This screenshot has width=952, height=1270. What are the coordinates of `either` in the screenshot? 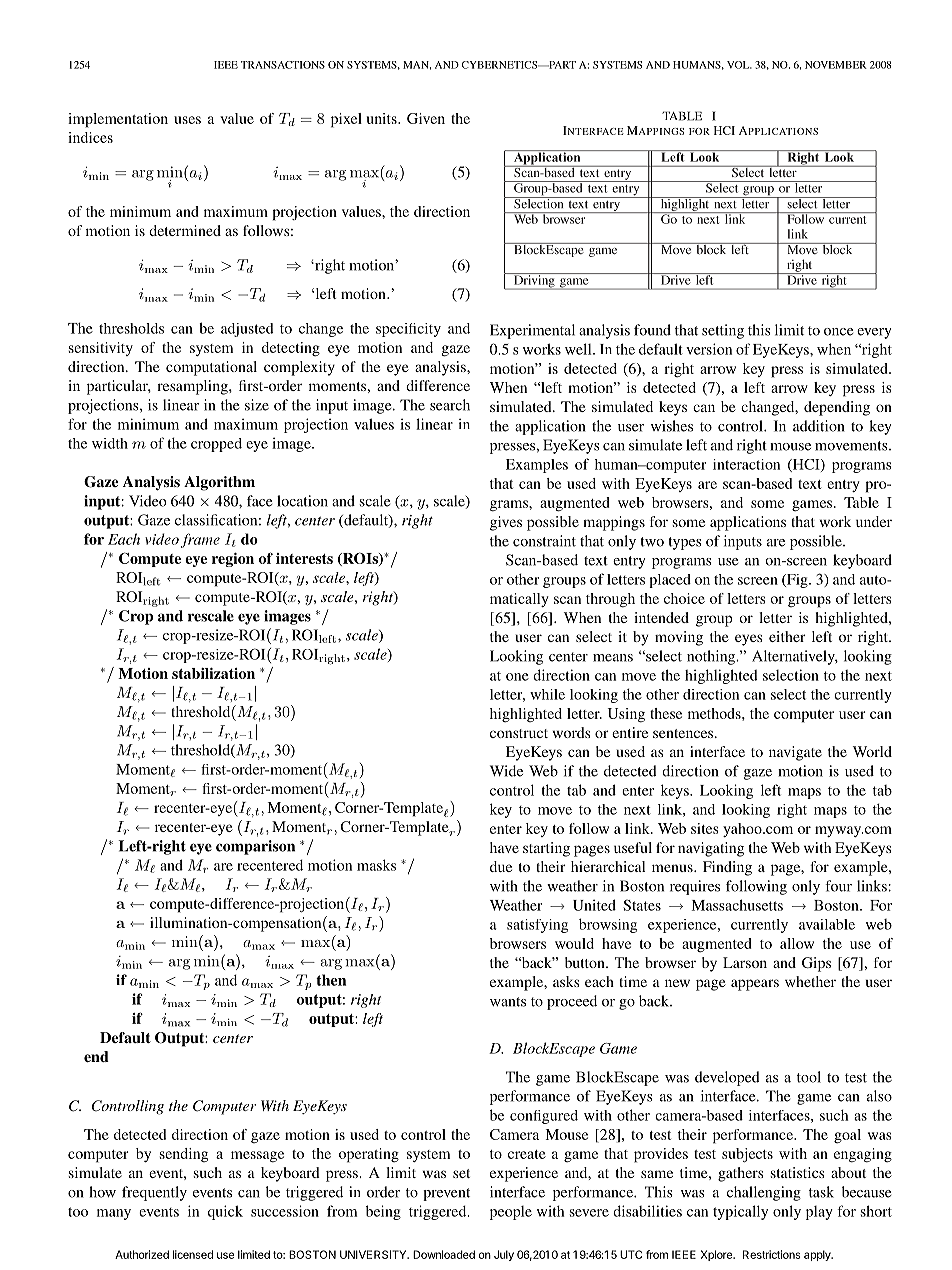 It's located at (787, 636).
